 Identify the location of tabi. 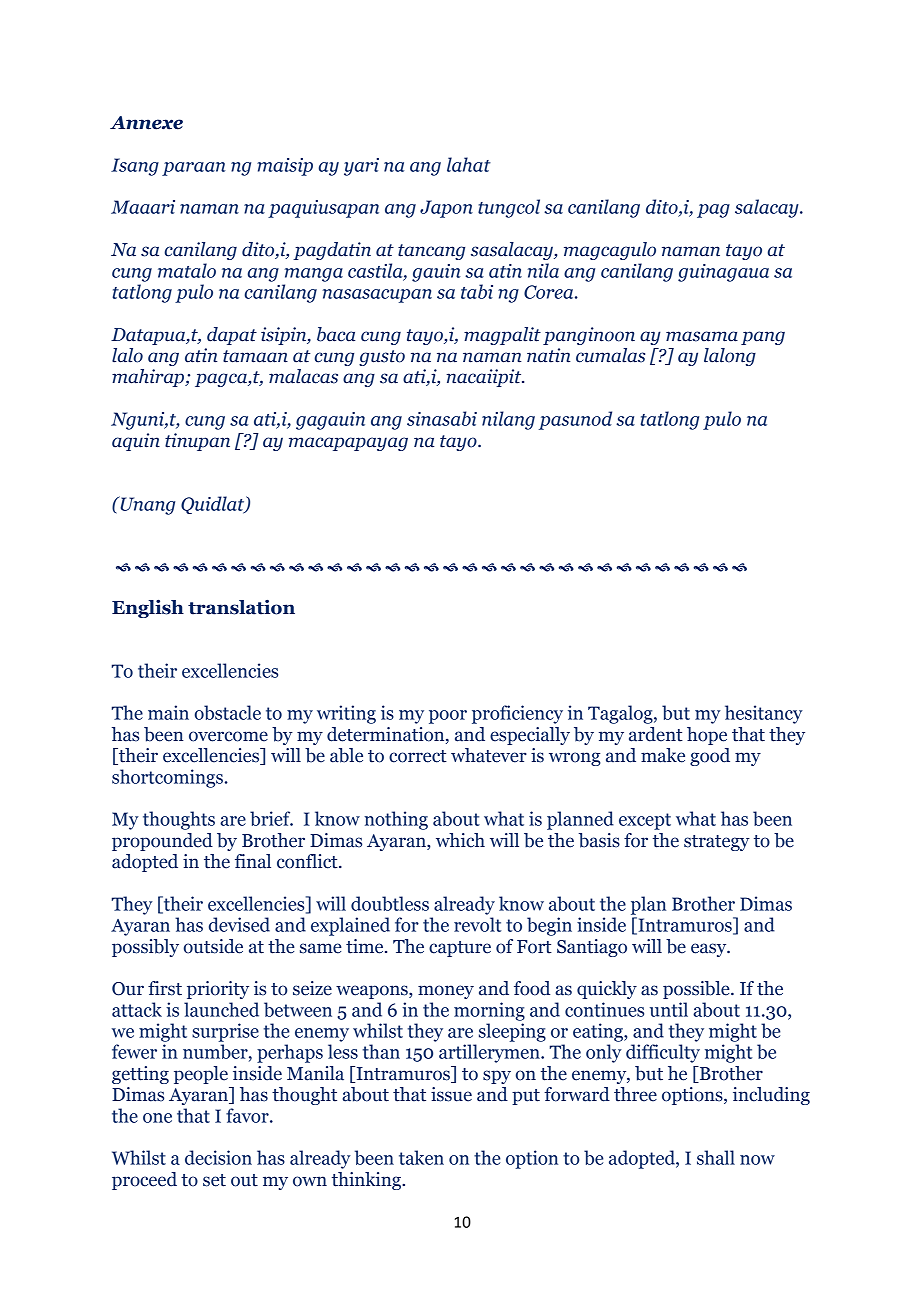
(477, 291).
